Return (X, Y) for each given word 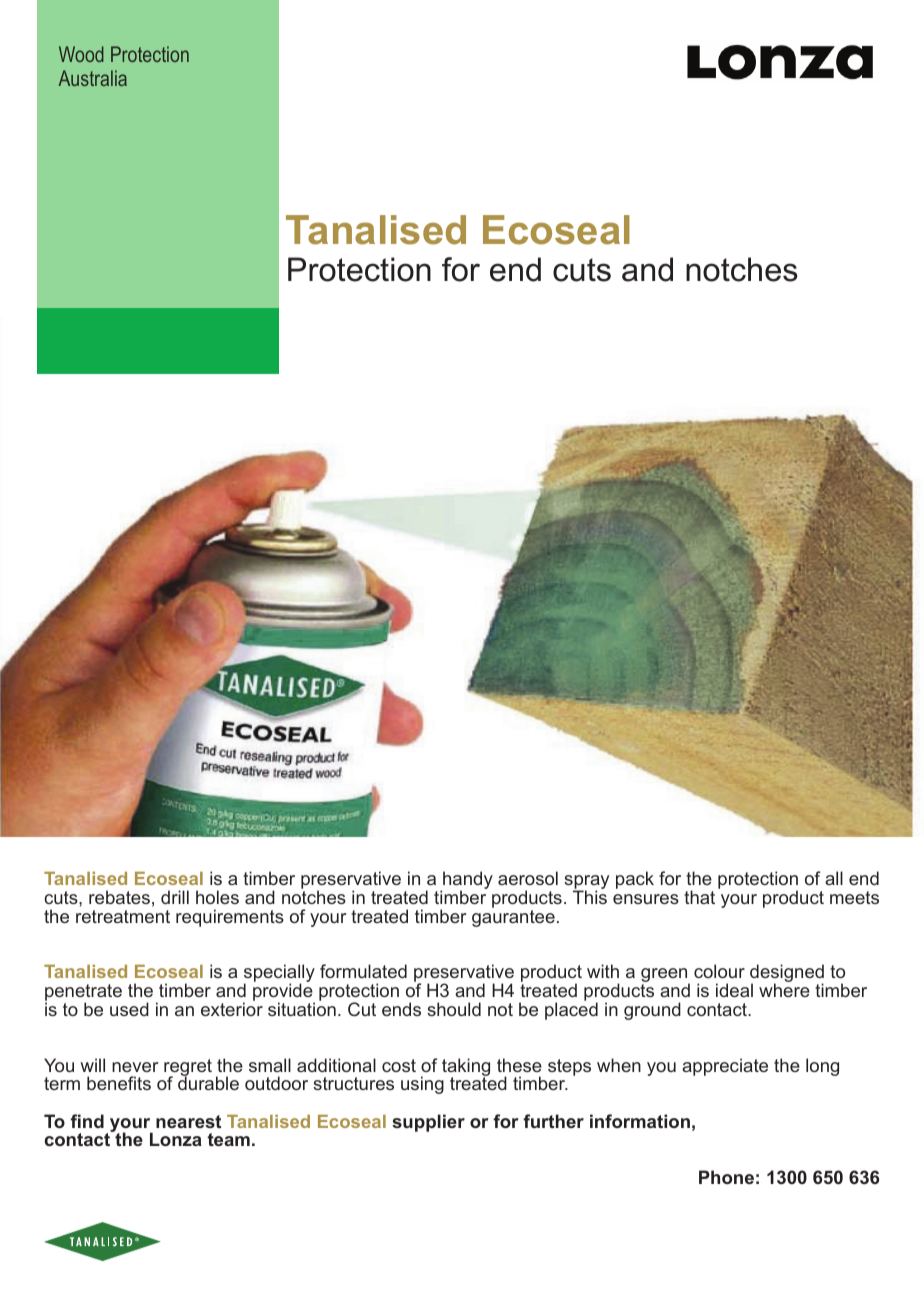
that (699, 897)
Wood (81, 54)
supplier (428, 1123)
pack (635, 880)
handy (467, 881)
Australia (92, 78)
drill (175, 897)
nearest (188, 1121)
